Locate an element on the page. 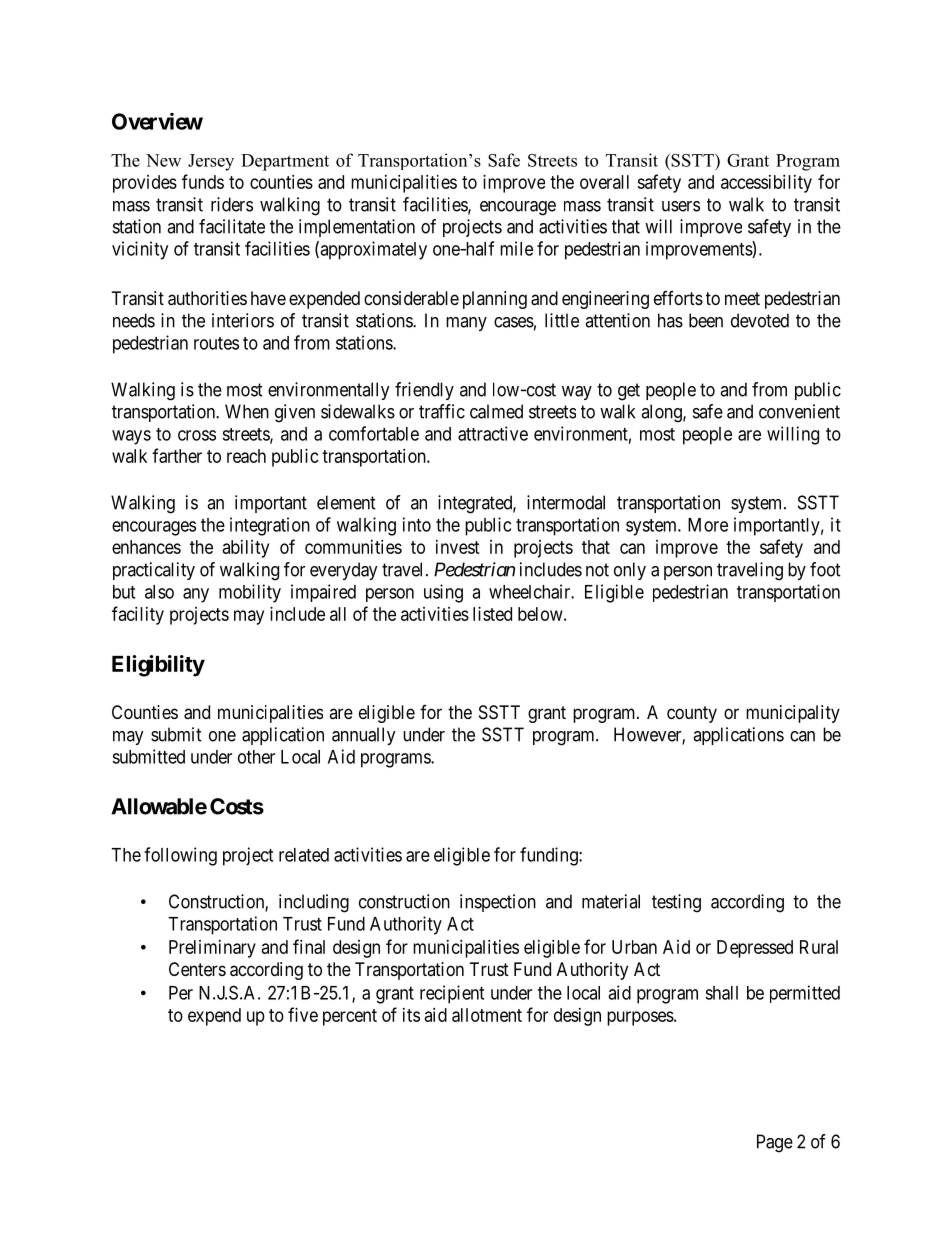  overall is located at coordinates (604, 182).
